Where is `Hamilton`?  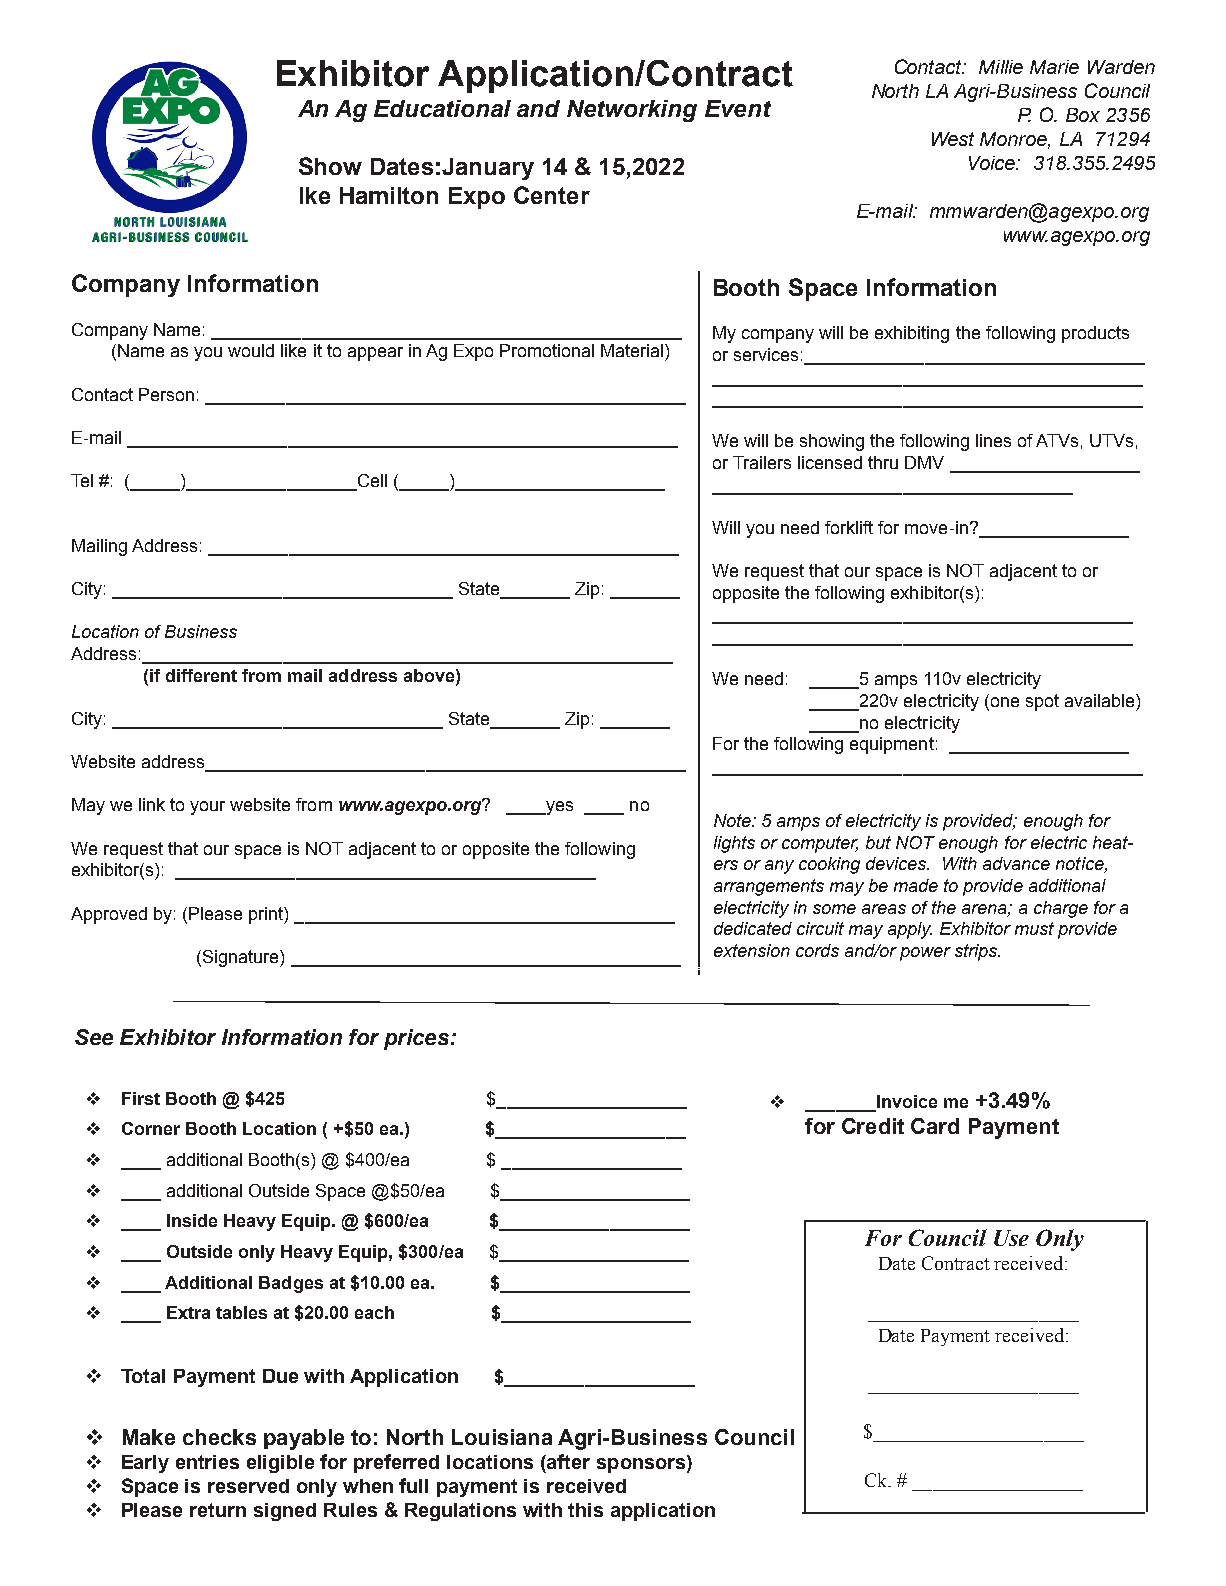
Hamilton is located at coordinates (389, 195).
